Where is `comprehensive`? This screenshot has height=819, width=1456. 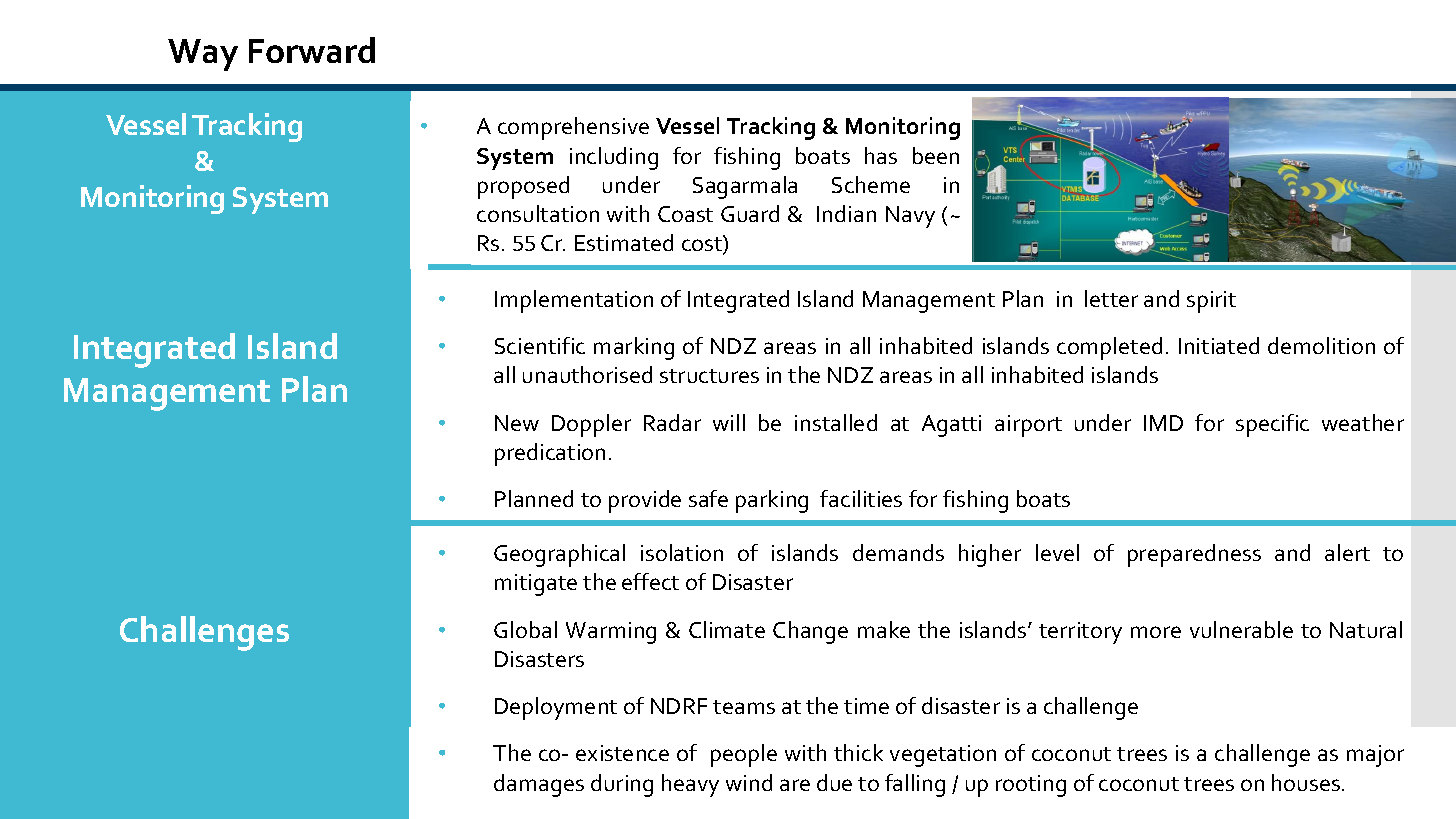 comprehensive is located at coordinates (573, 128).
